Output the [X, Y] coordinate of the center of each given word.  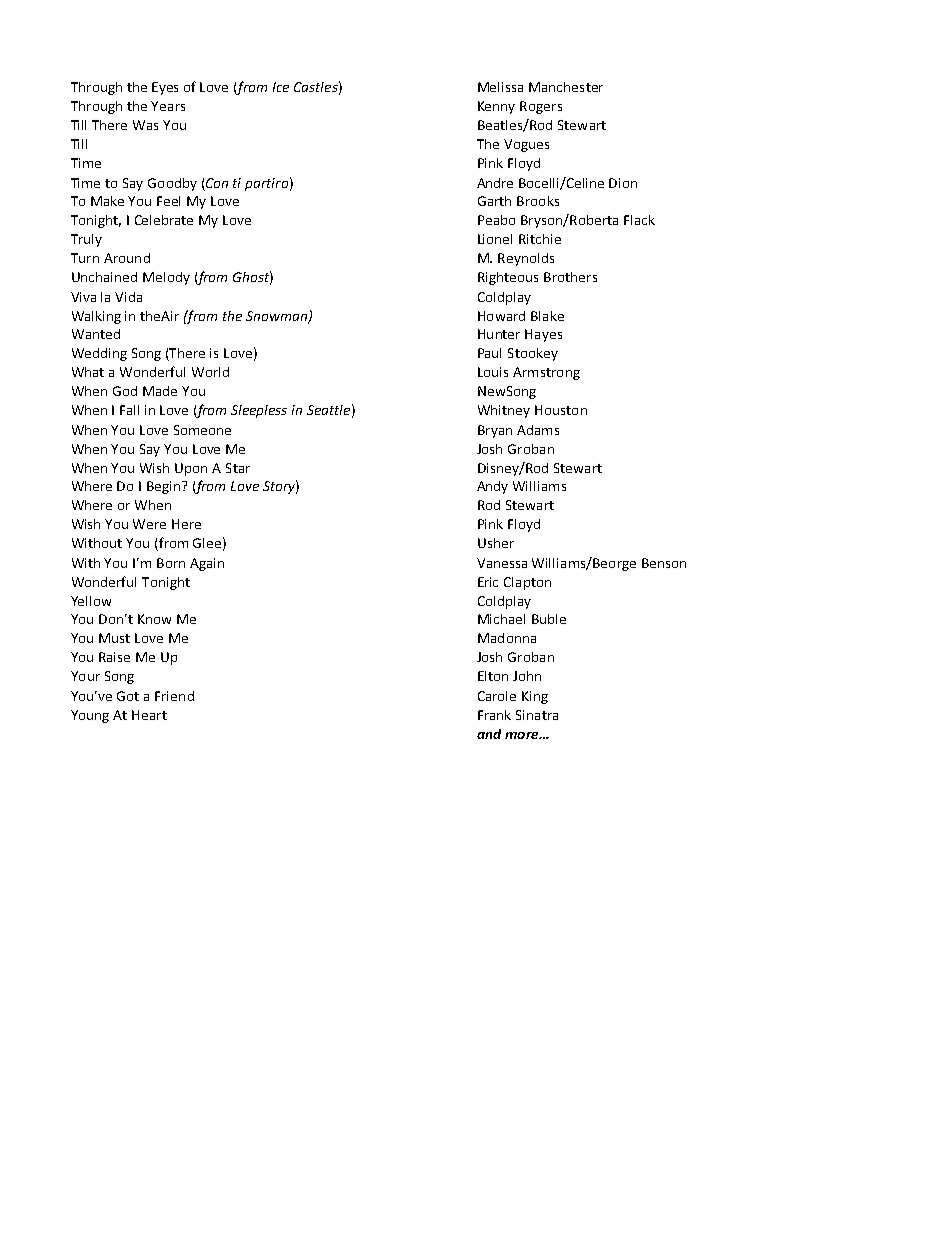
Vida [128, 297]
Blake [547, 316]
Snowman [278, 317]
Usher [496, 543]
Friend [174, 696]
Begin [163, 487]
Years [168, 106]
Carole [497, 696]
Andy [492, 487]
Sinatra [537, 715]
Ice [281, 87]
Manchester [566, 87]
